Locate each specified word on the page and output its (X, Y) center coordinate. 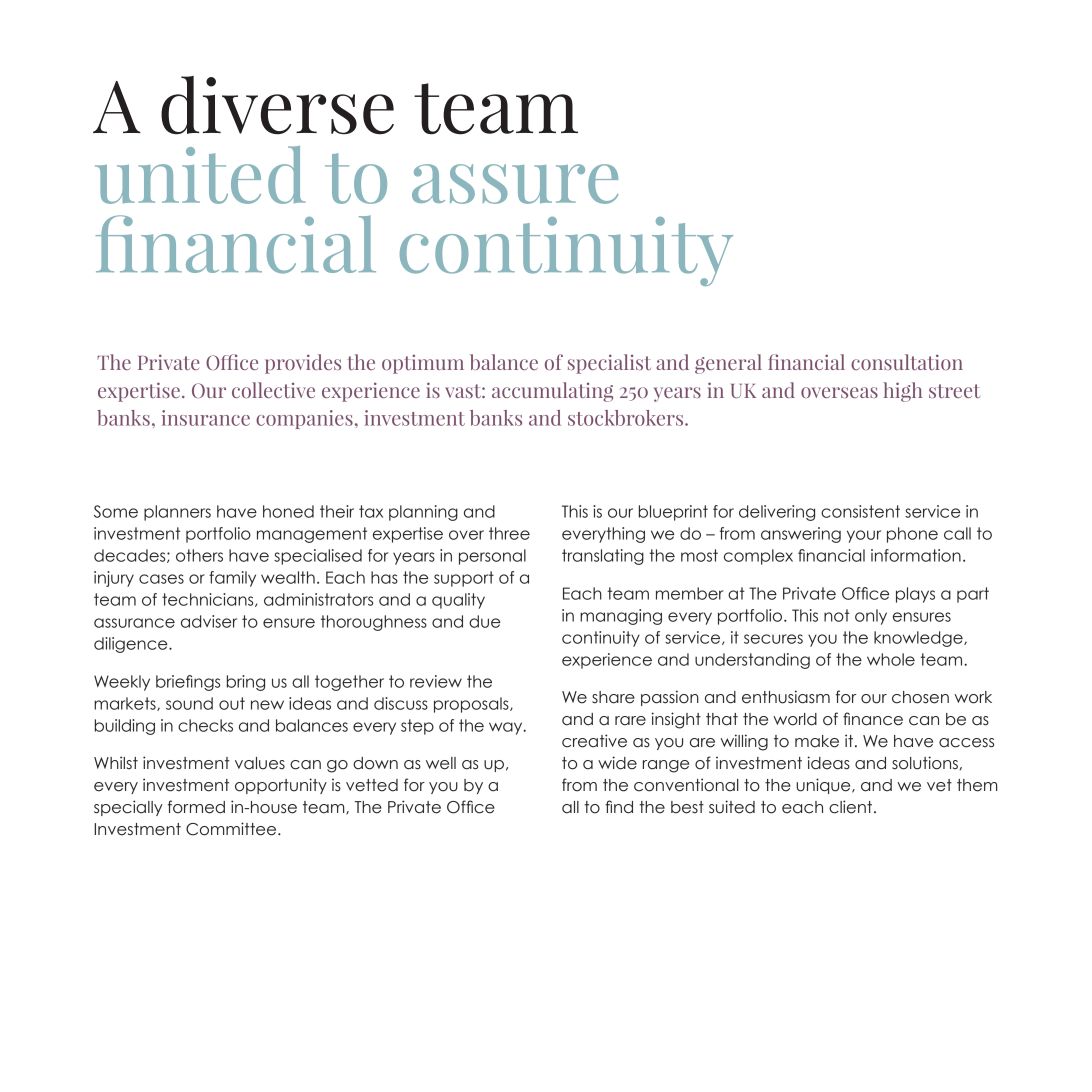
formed (196, 807)
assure (515, 184)
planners (177, 513)
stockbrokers (627, 418)
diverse (277, 105)
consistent (860, 511)
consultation (907, 362)
